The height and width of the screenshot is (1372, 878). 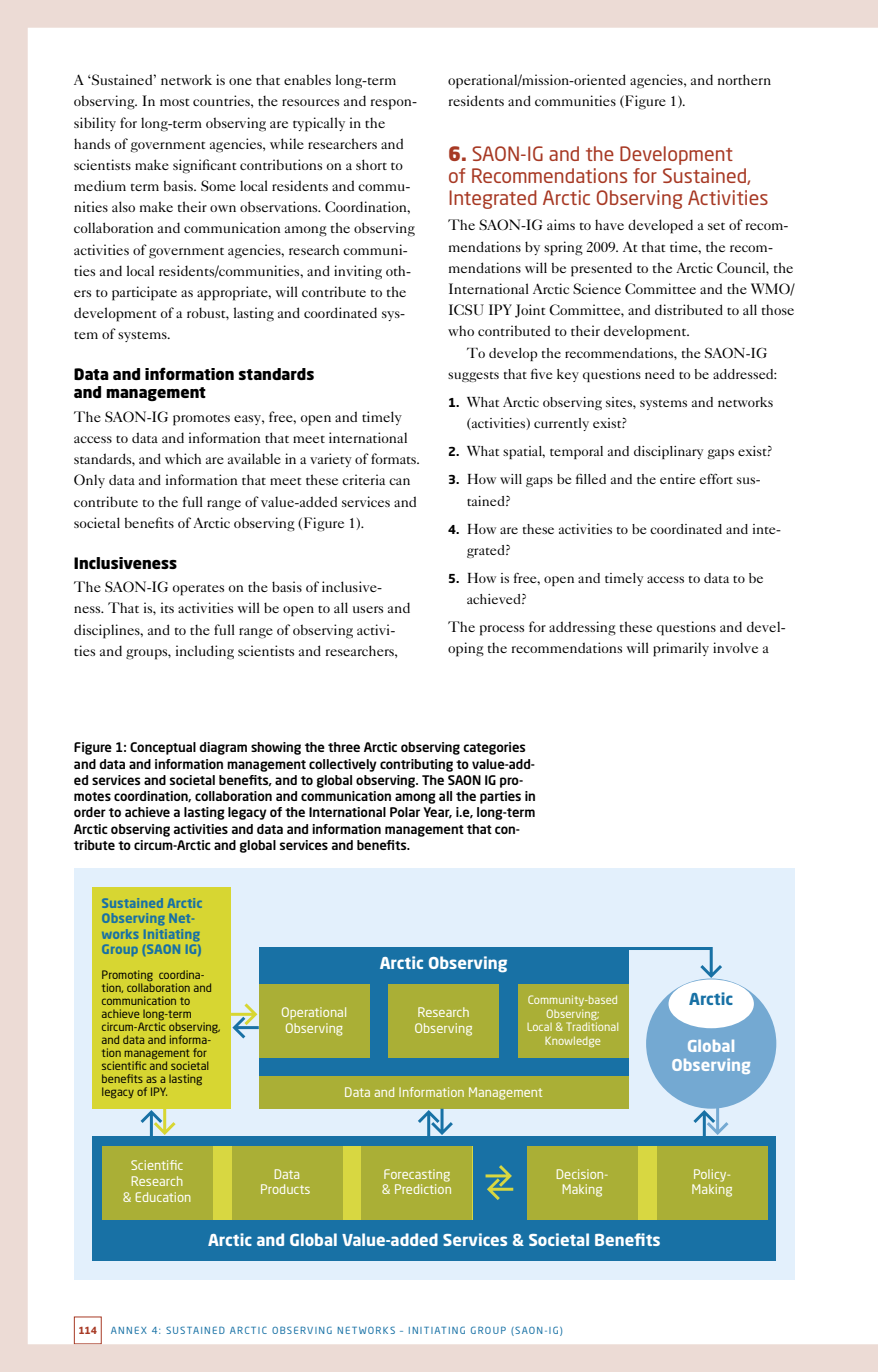 What do you see at coordinates (681, 649) in the screenshot?
I see `primarily` at bounding box center [681, 649].
